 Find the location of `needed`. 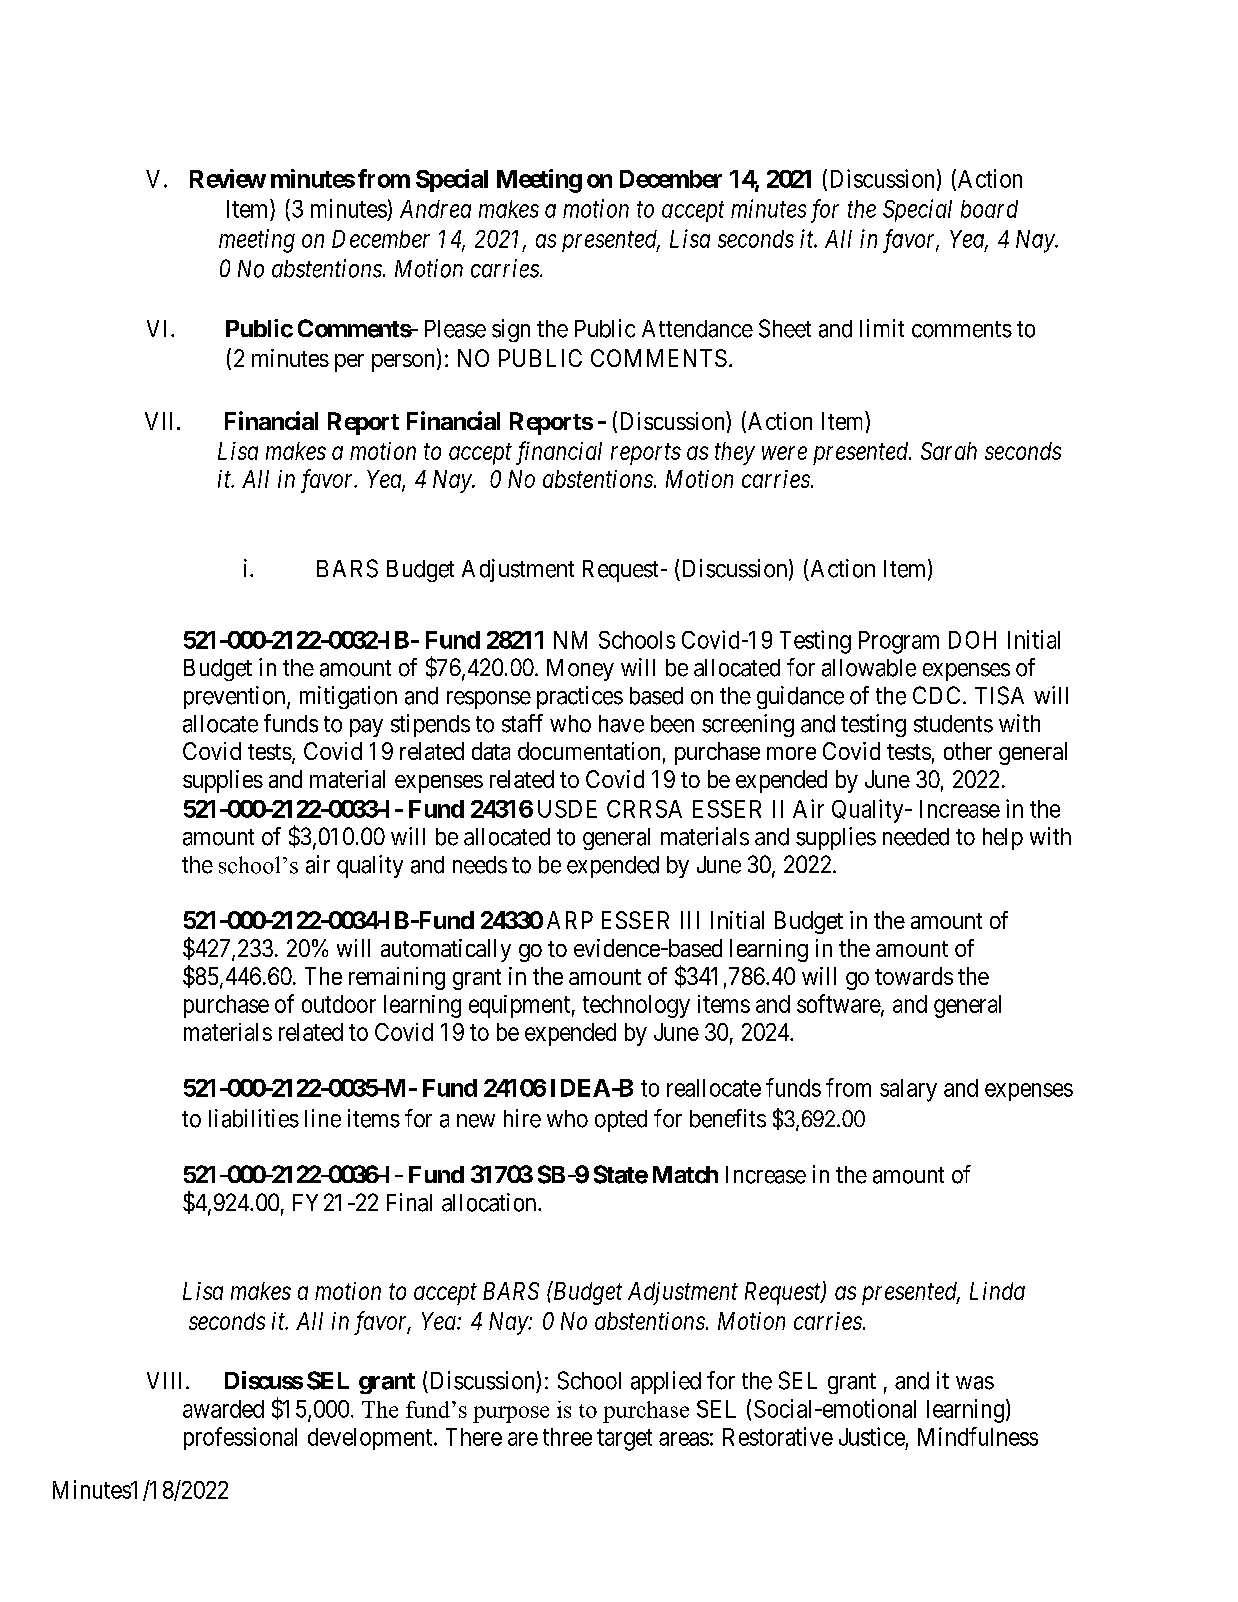

needed is located at coordinates (916, 837).
